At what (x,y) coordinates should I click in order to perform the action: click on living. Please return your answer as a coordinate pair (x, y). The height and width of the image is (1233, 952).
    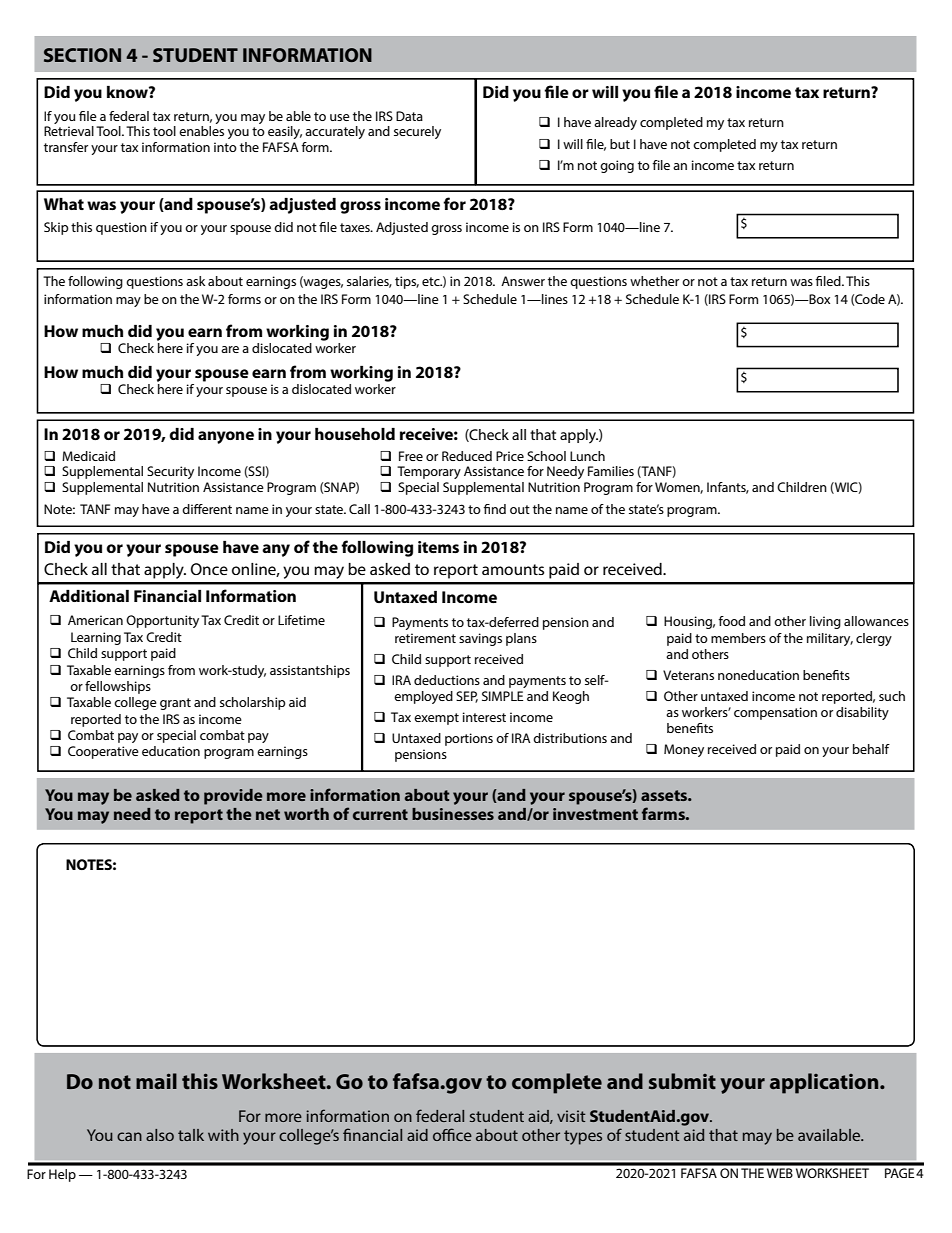
    Looking at the image, I should click on (825, 622).
